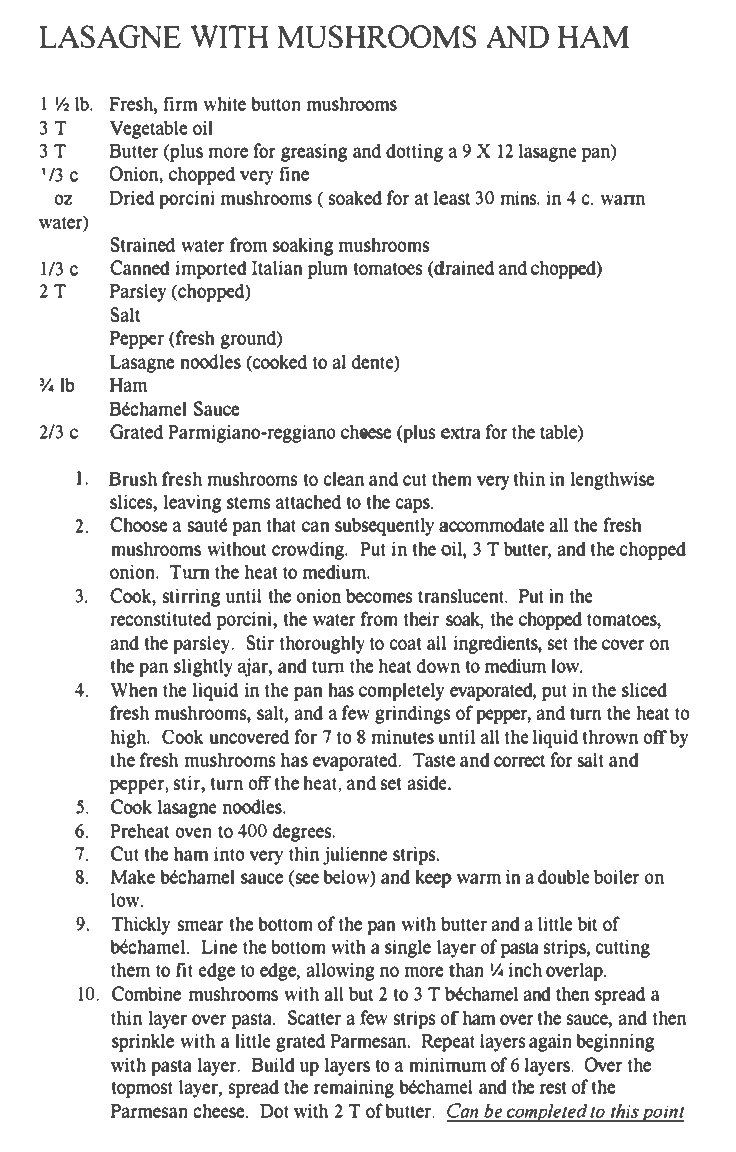 This screenshot has width=736, height=1152. What do you see at coordinates (414, 152) in the screenshot?
I see `dotting` at bounding box center [414, 152].
